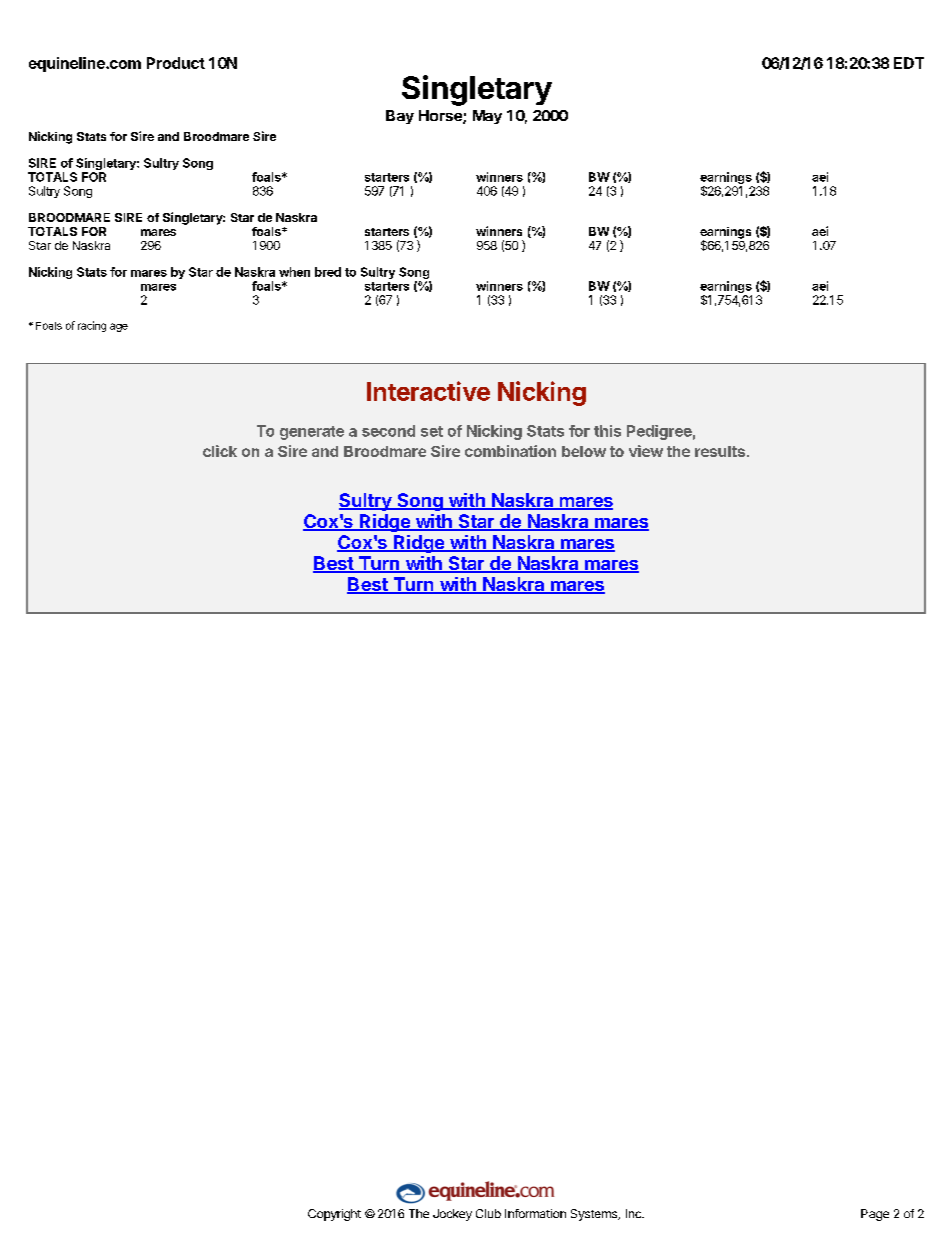 This screenshot has width=952, height=1233. What do you see at coordinates (510, 451) in the screenshot?
I see `combination` at bounding box center [510, 451].
